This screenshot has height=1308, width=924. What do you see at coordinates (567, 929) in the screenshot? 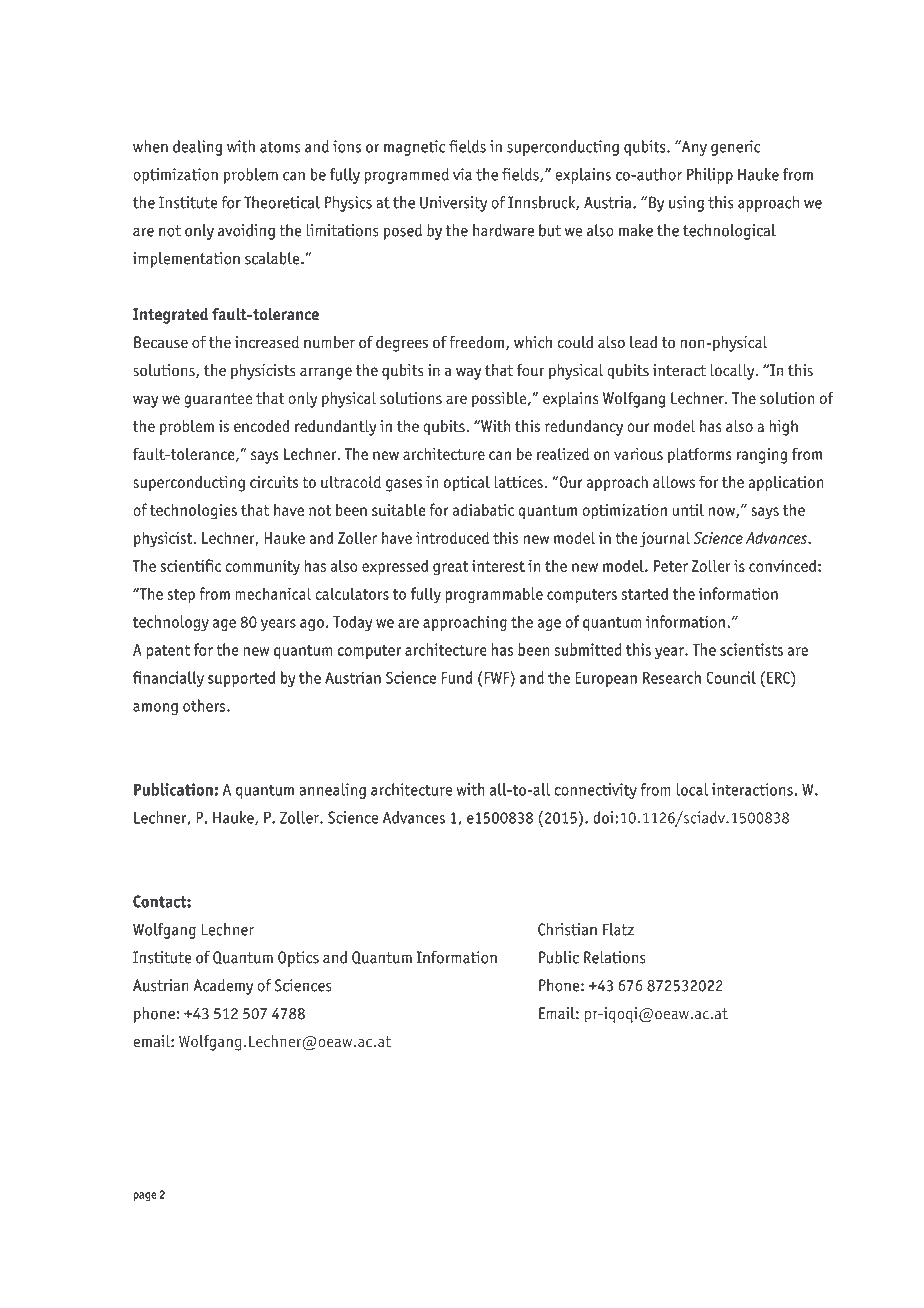
I see `Christian` at bounding box center [567, 929].
